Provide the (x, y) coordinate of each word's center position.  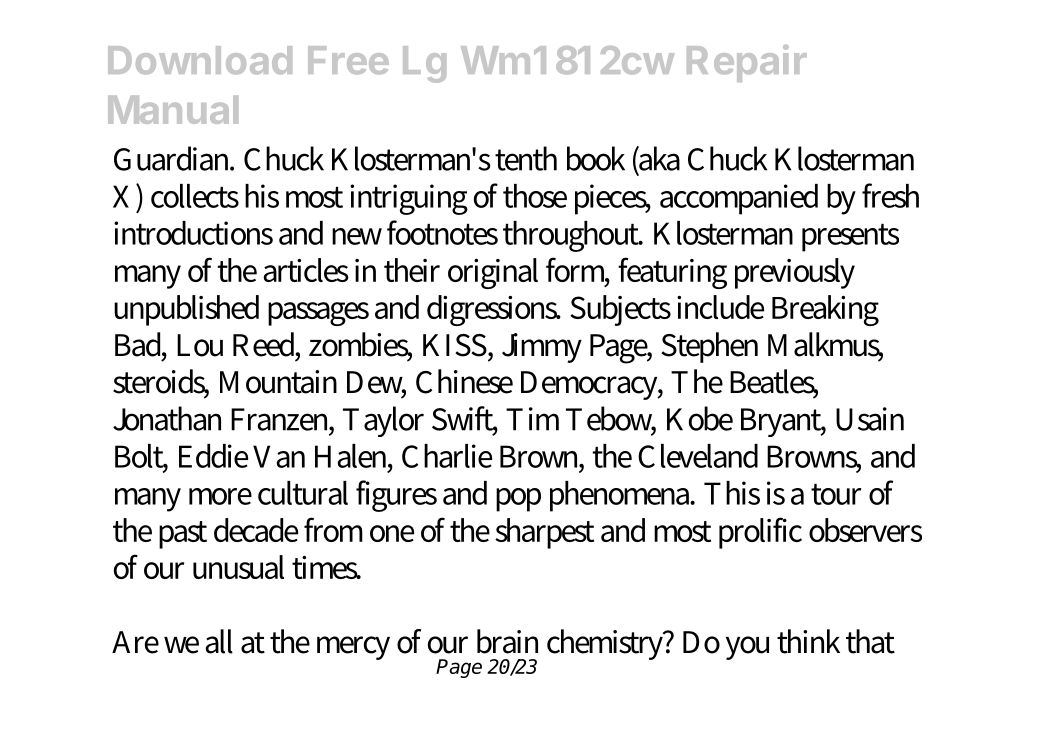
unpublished (186, 310)
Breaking (825, 310)
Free (348, 60)
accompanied (739, 199)
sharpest (544, 533)
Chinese (464, 381)
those (535, 196)
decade (256, 530)
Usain (870, 419)
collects (195, 196)
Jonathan (167, 418)
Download (200, 60)
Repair (747, 63)
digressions (494, 310)
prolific (760, 533)
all (219, 641)
